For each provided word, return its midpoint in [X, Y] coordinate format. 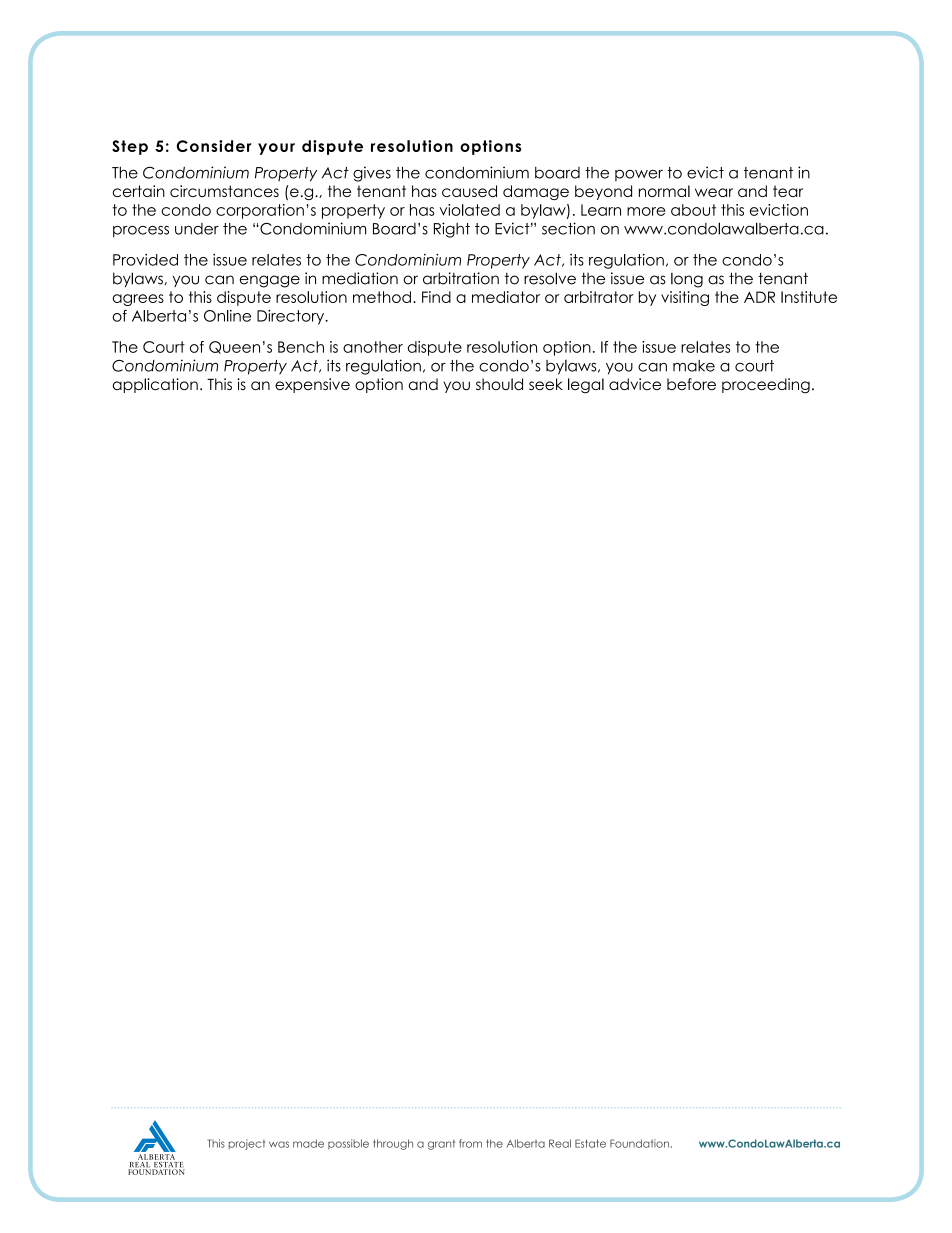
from [470, 1143]
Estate [590, 1143]
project [247, 1144]
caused [469, 191]
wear [714, 192]
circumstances [224, 191]
